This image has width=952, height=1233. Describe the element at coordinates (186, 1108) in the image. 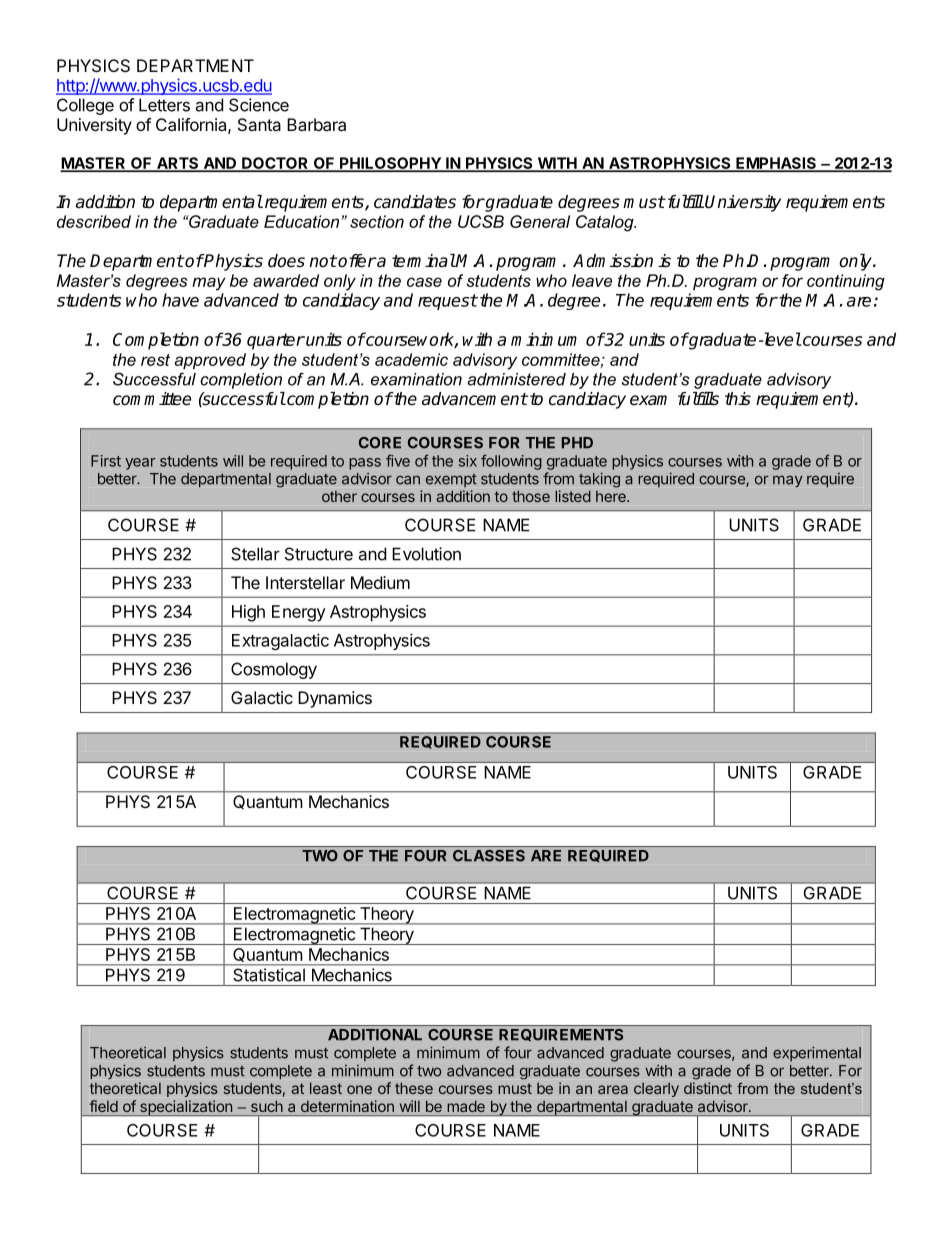

I see `specialization` at that location.
